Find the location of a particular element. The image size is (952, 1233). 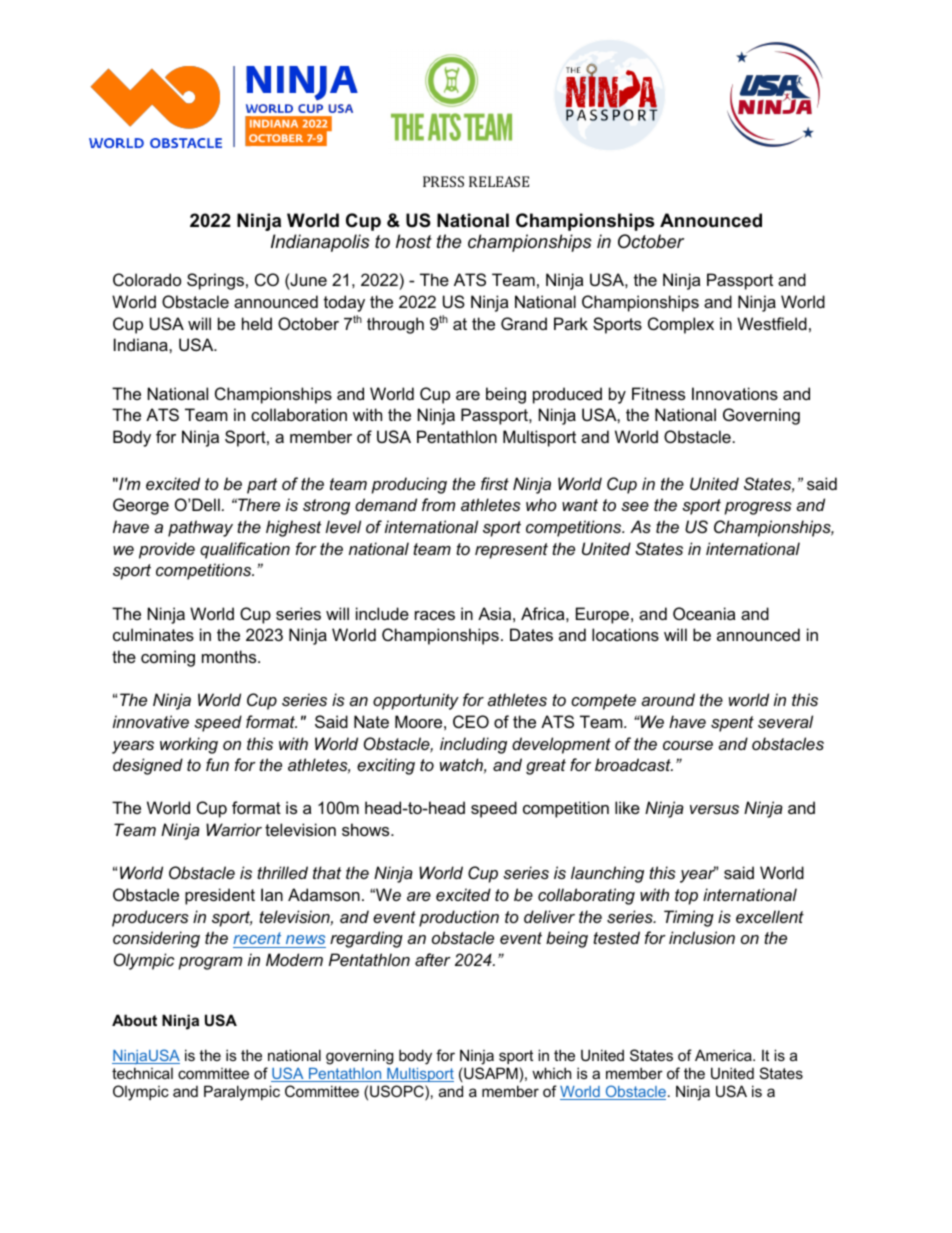

Complex is located at coordinates (681, 325).
